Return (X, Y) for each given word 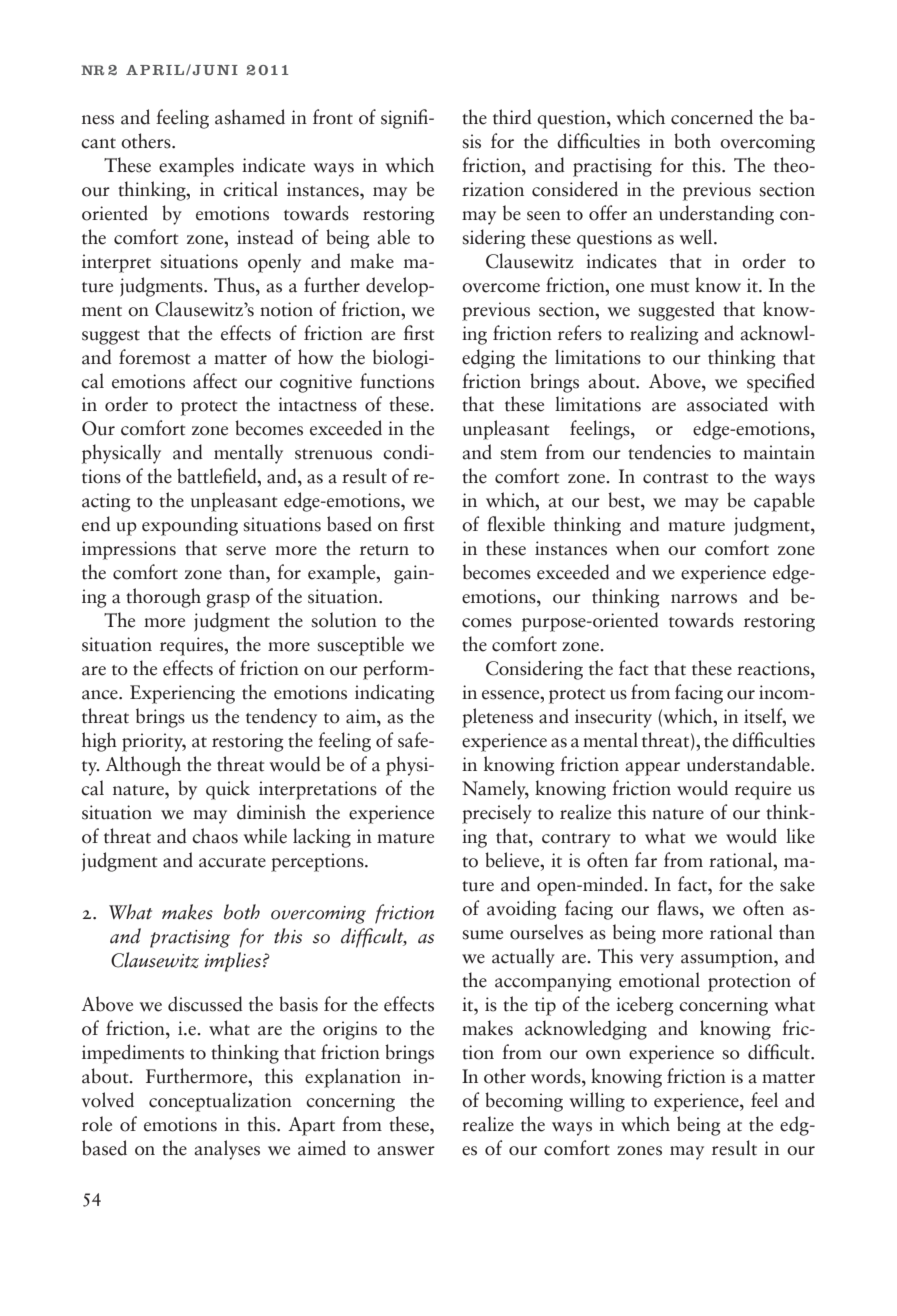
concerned (712, 117)
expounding (190, 526)
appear (652, 769)
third (512, 117)
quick (228, 790)
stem (519, 454)
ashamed (250, 117)
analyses (227, 1150)
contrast (675, 478)
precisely (497, 814)
